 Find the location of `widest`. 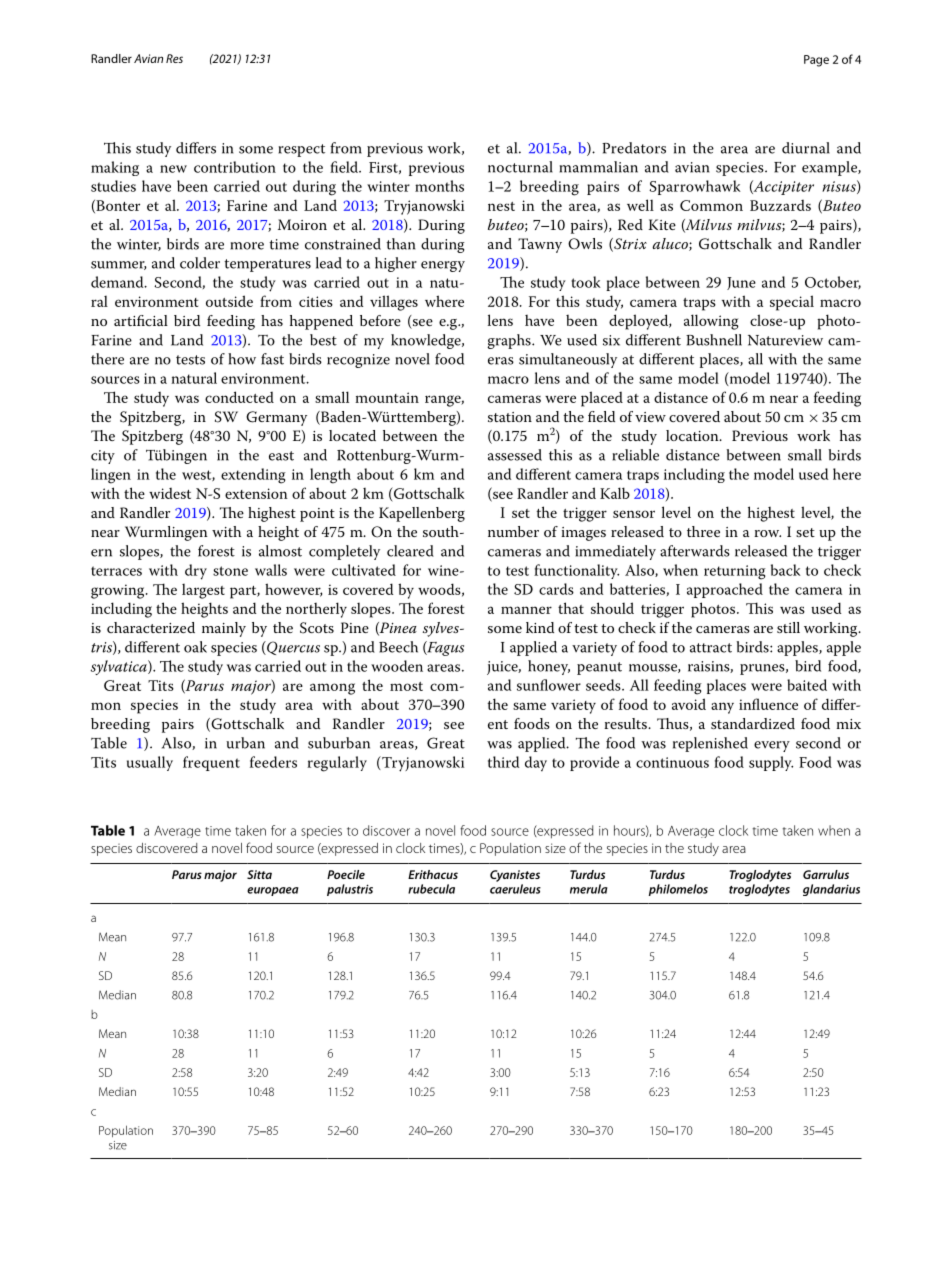

widest is located at coordinates (170, 493).
